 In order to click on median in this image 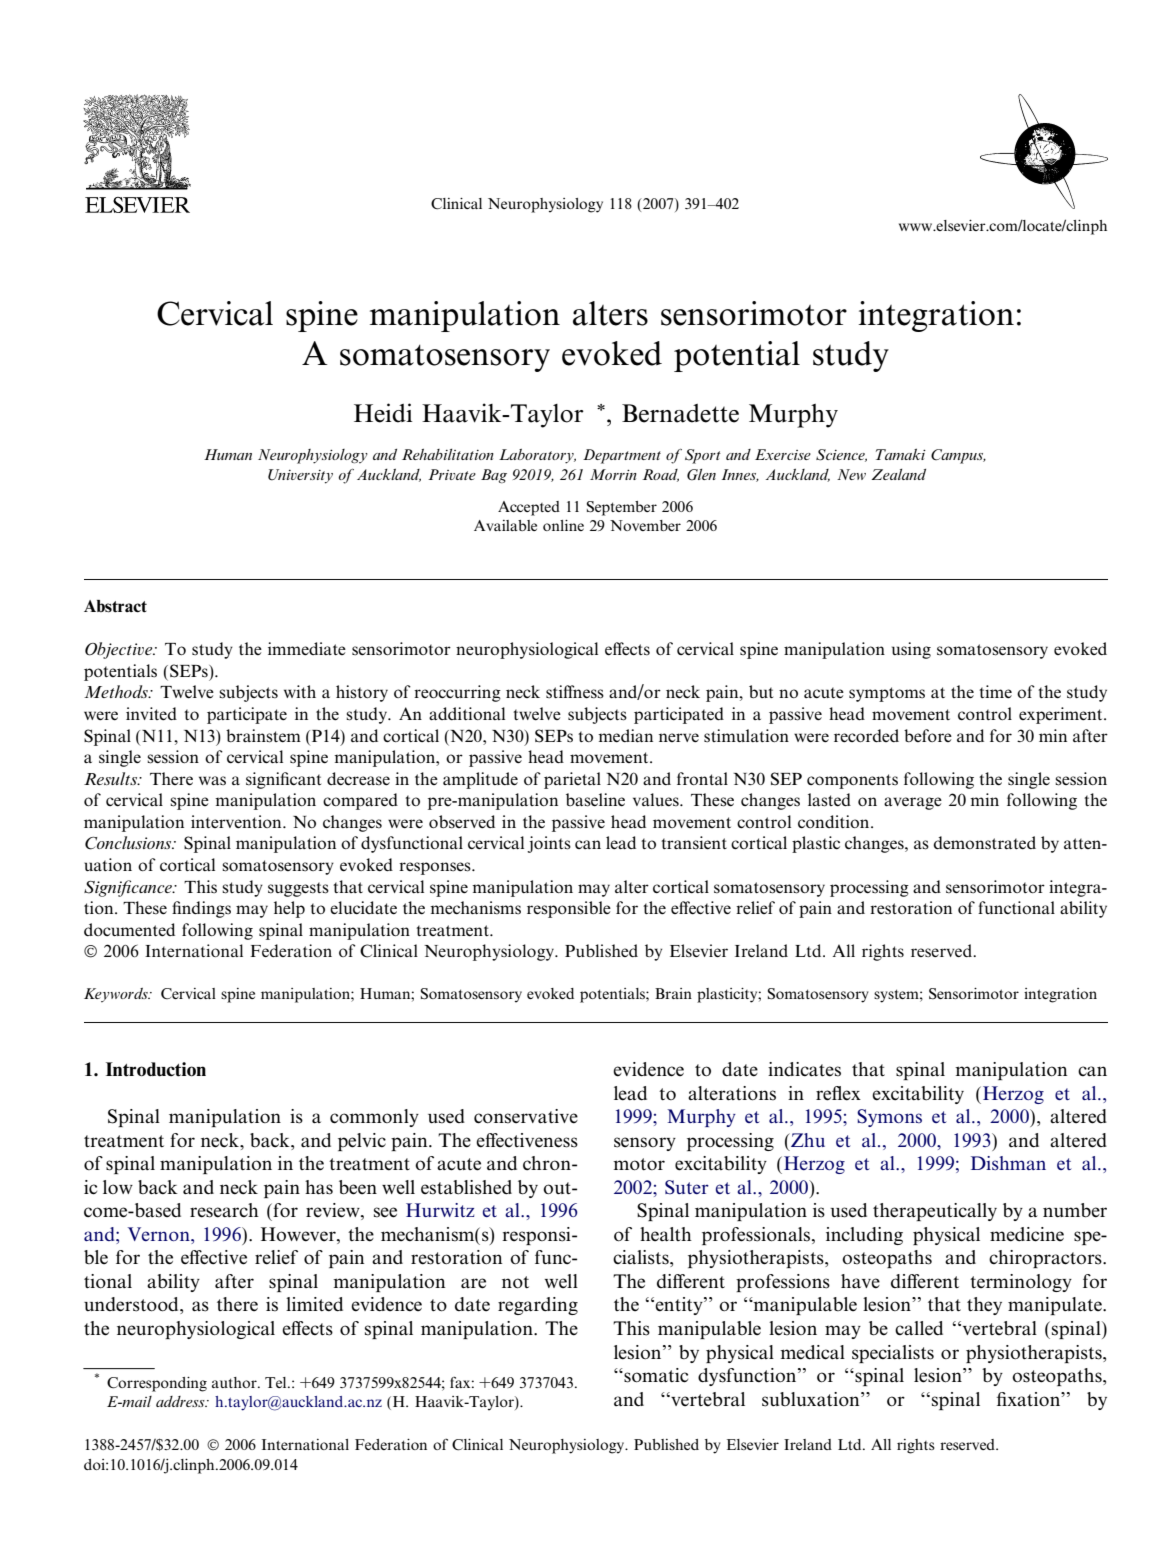, I will do `click(625, 735)`.
